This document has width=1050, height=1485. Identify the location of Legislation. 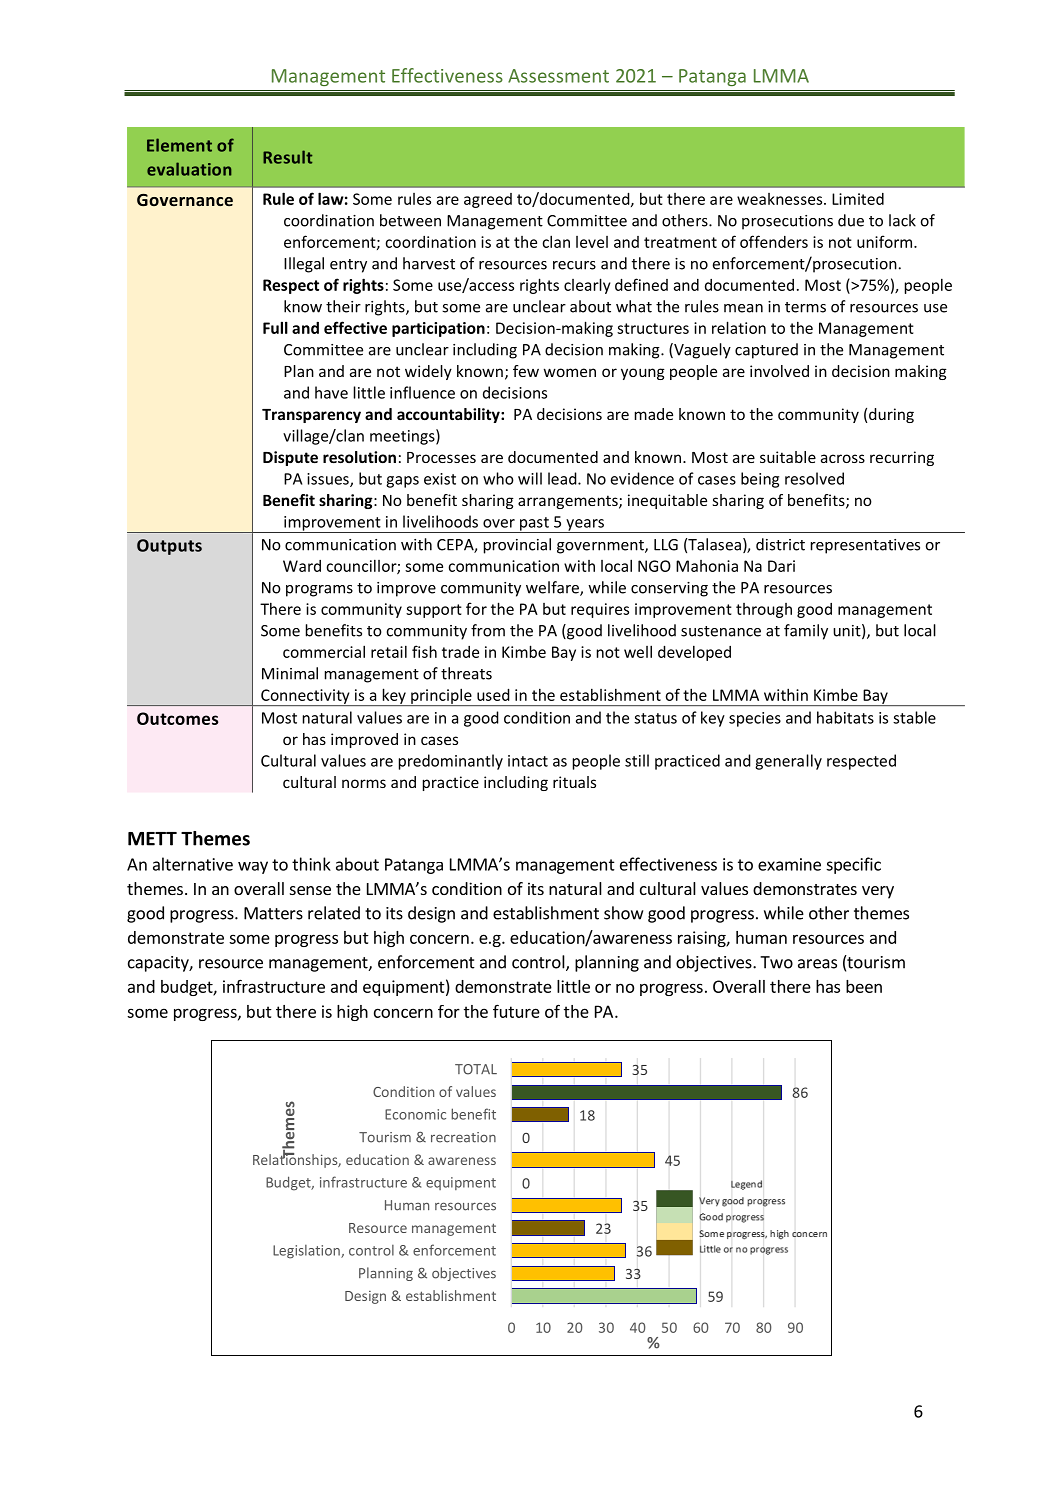
(307, 1252).
